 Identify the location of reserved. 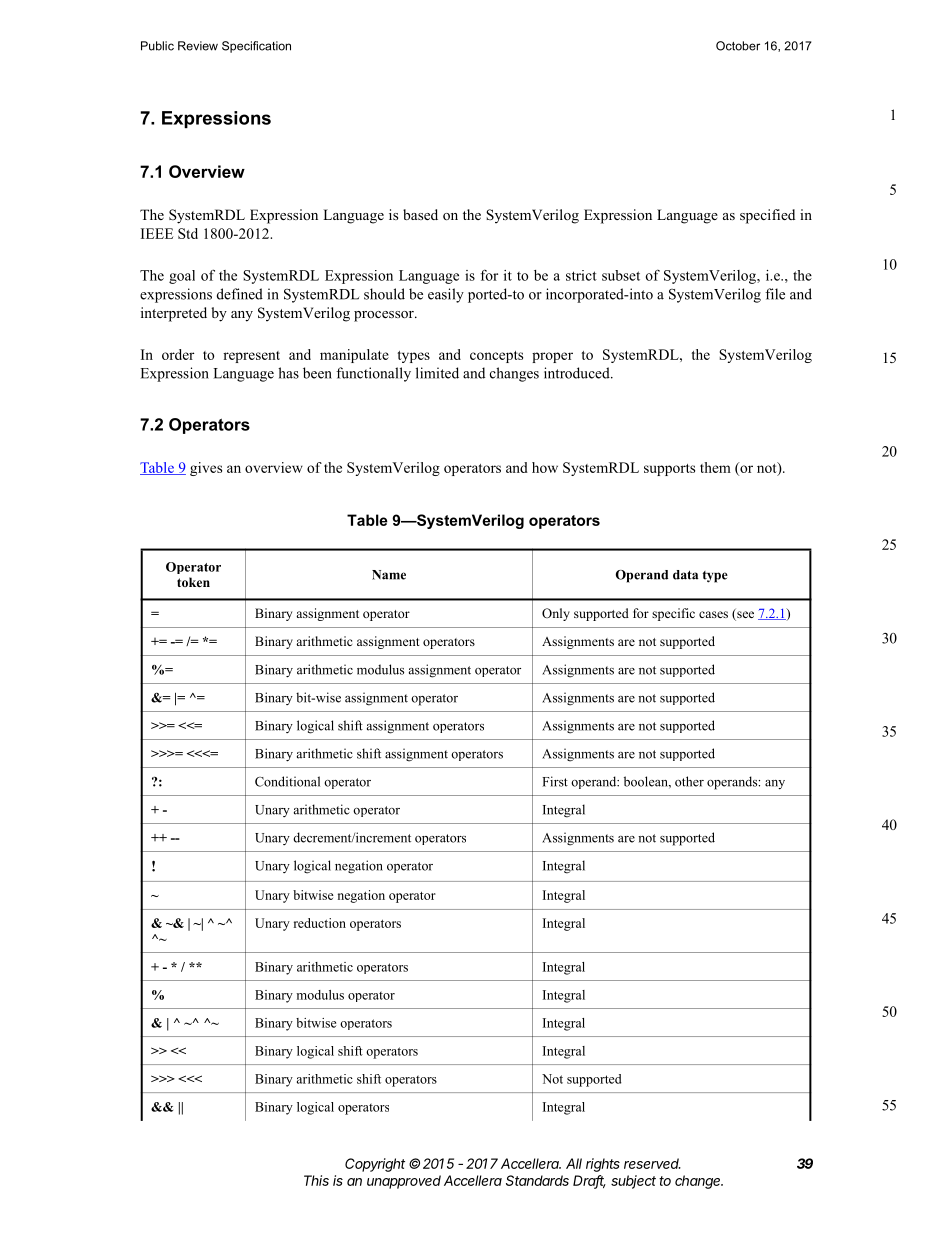
(652, 1163).
